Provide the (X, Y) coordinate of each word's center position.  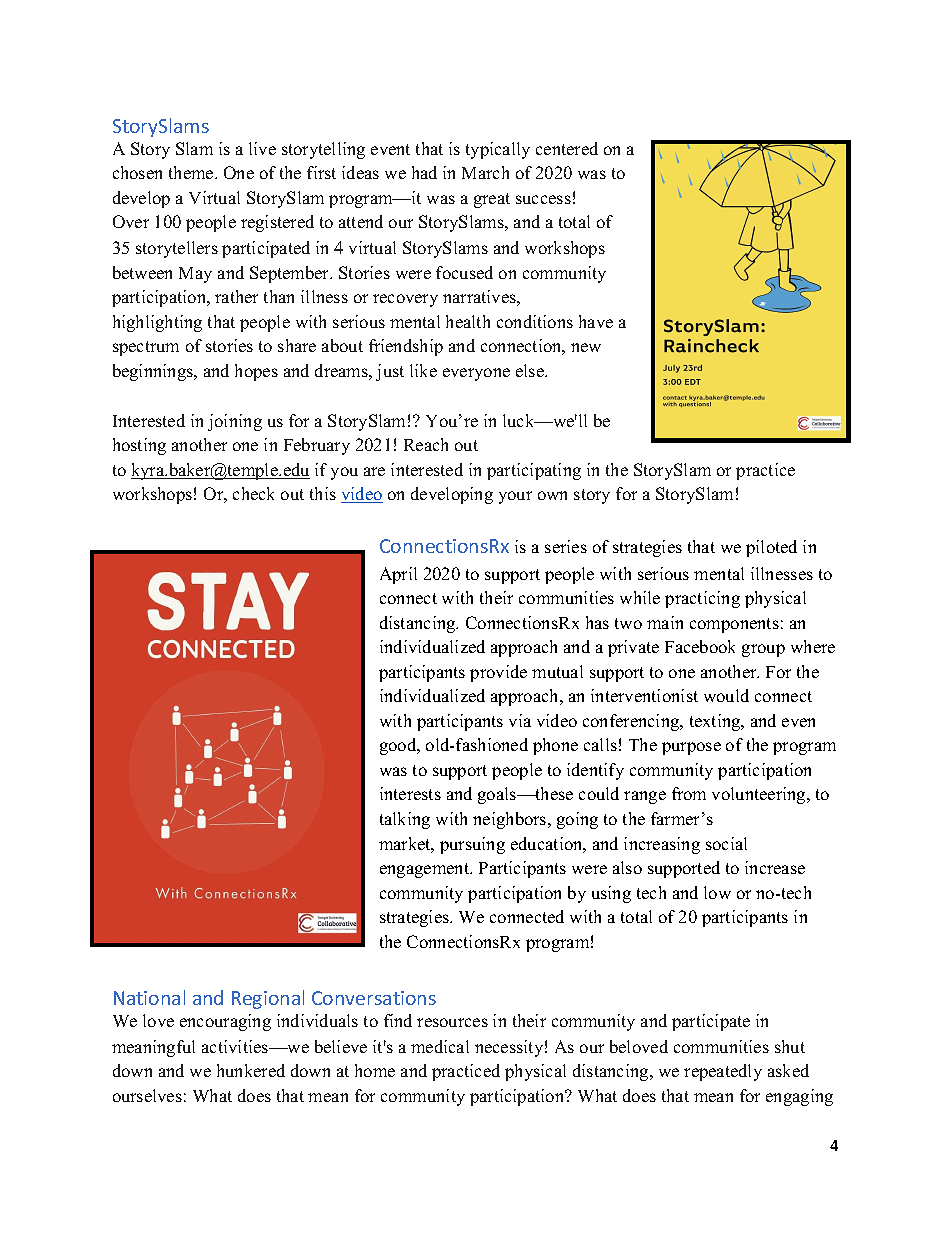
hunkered (251, 1070)
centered (567, 148)
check (253, 493)
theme (192, 172)
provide (498, 673)
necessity (509, 1048)
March (485, 172)
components (734, 625)
